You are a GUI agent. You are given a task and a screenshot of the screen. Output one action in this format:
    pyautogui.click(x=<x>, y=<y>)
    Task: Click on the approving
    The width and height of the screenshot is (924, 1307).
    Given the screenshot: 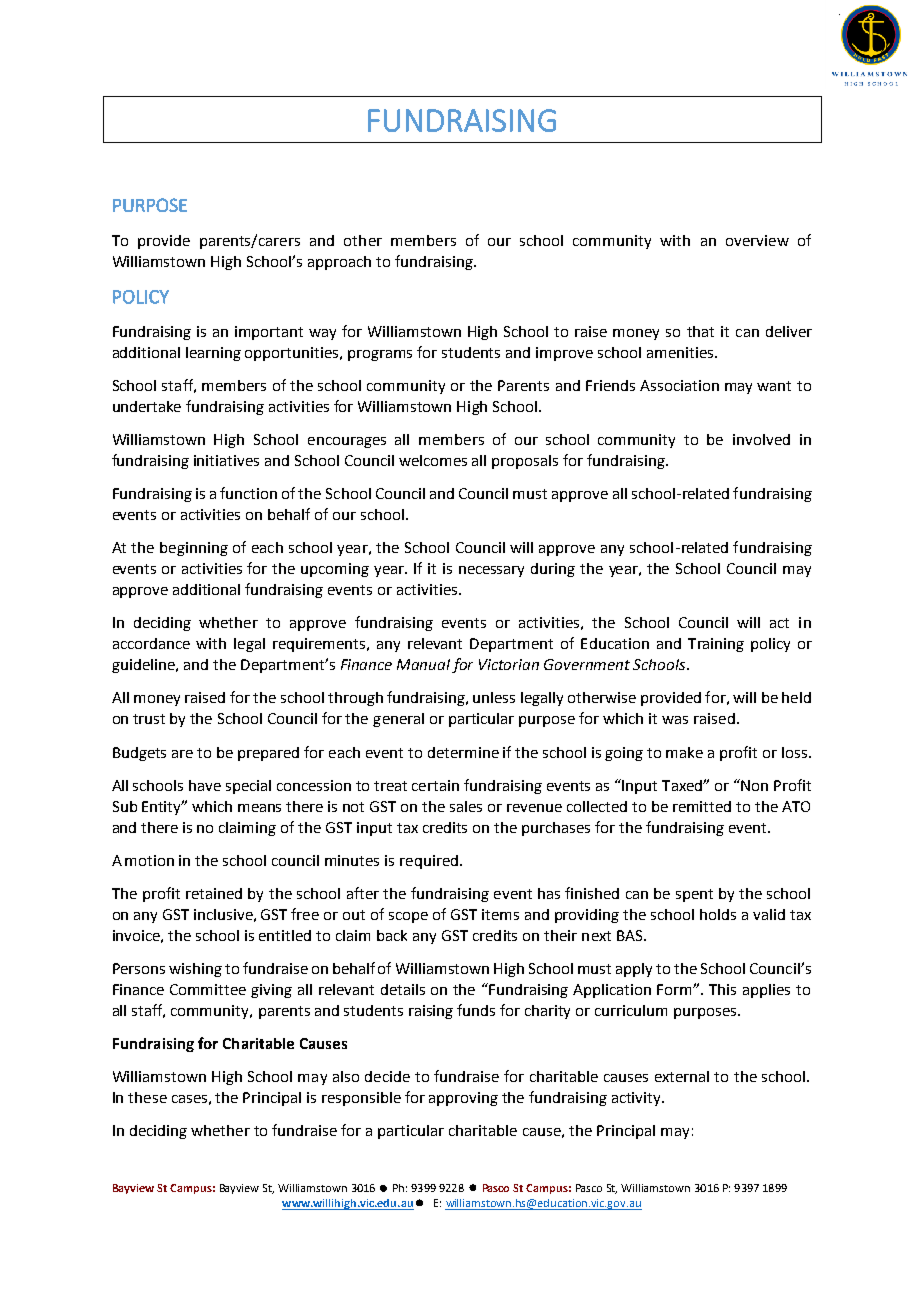 What is the action you would take?
    pyautogui.click(x=463, y=1099)
